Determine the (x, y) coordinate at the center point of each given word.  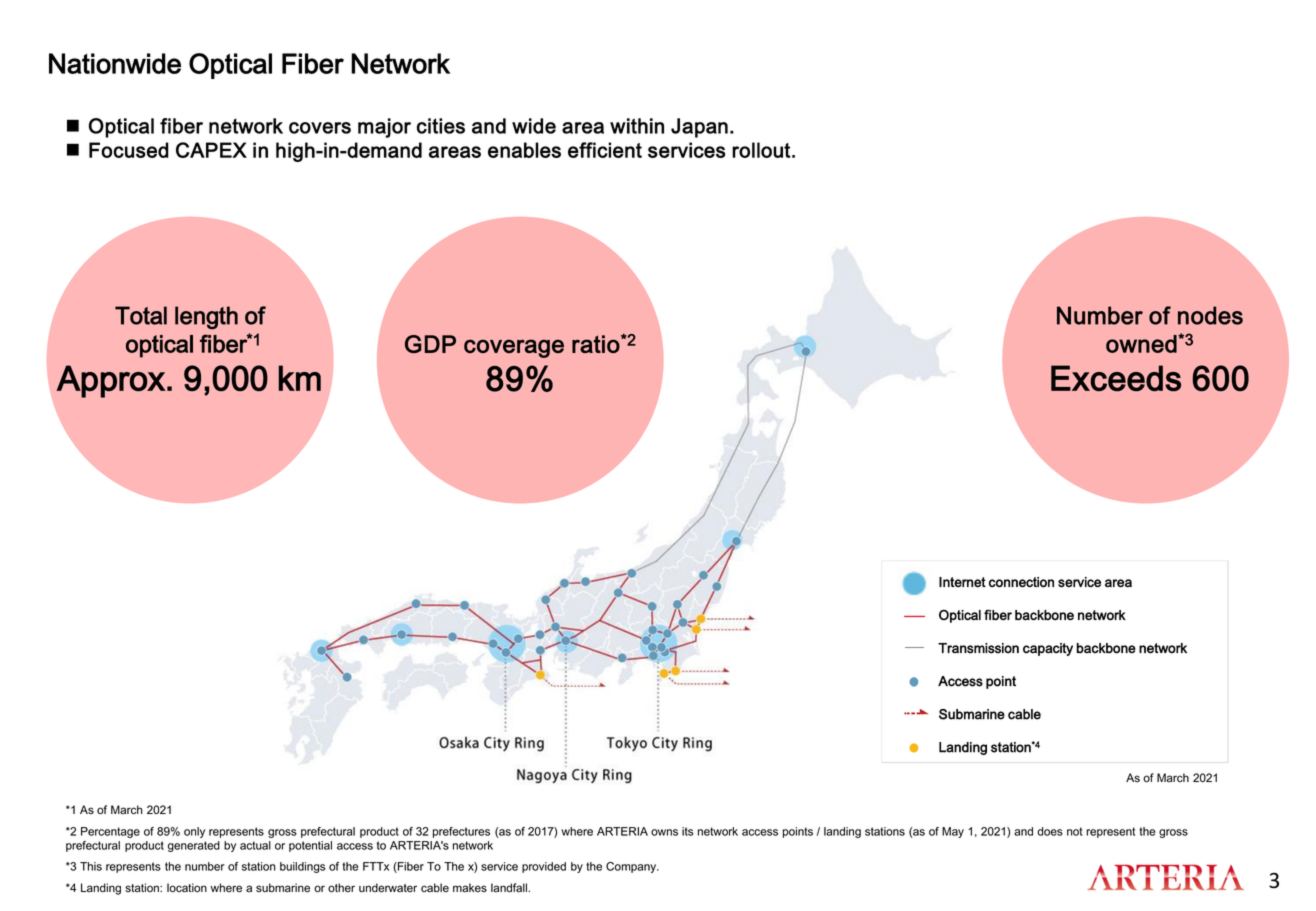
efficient (605, 150)
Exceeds (1116, 378)
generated (194, 846)
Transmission (978, 648)
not (1075, 831)
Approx (111, 381)
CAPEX (211, 150)
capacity (1048, 649)
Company (632, 867)
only (194, 832)
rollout (761, 150)
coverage (514, 348)
